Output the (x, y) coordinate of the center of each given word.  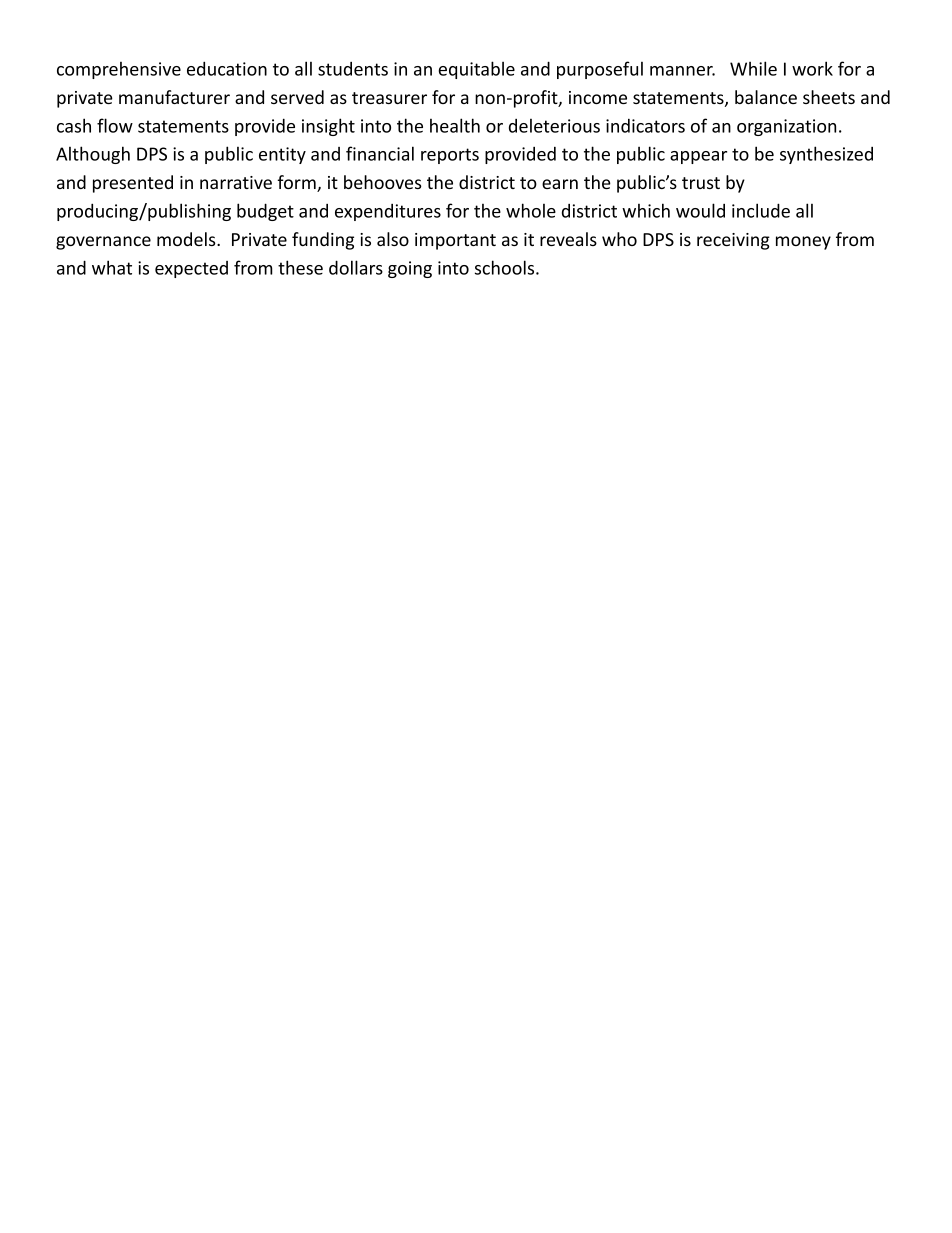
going (410, 269)
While (753, 68)
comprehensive (119, 70)
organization (786, 127)
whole (531, 210)
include (761, 210)
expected (191, 269)
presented (133, 184)
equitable (477, 70)
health (455, 125)
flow (115, 125)
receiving (733, 241)
